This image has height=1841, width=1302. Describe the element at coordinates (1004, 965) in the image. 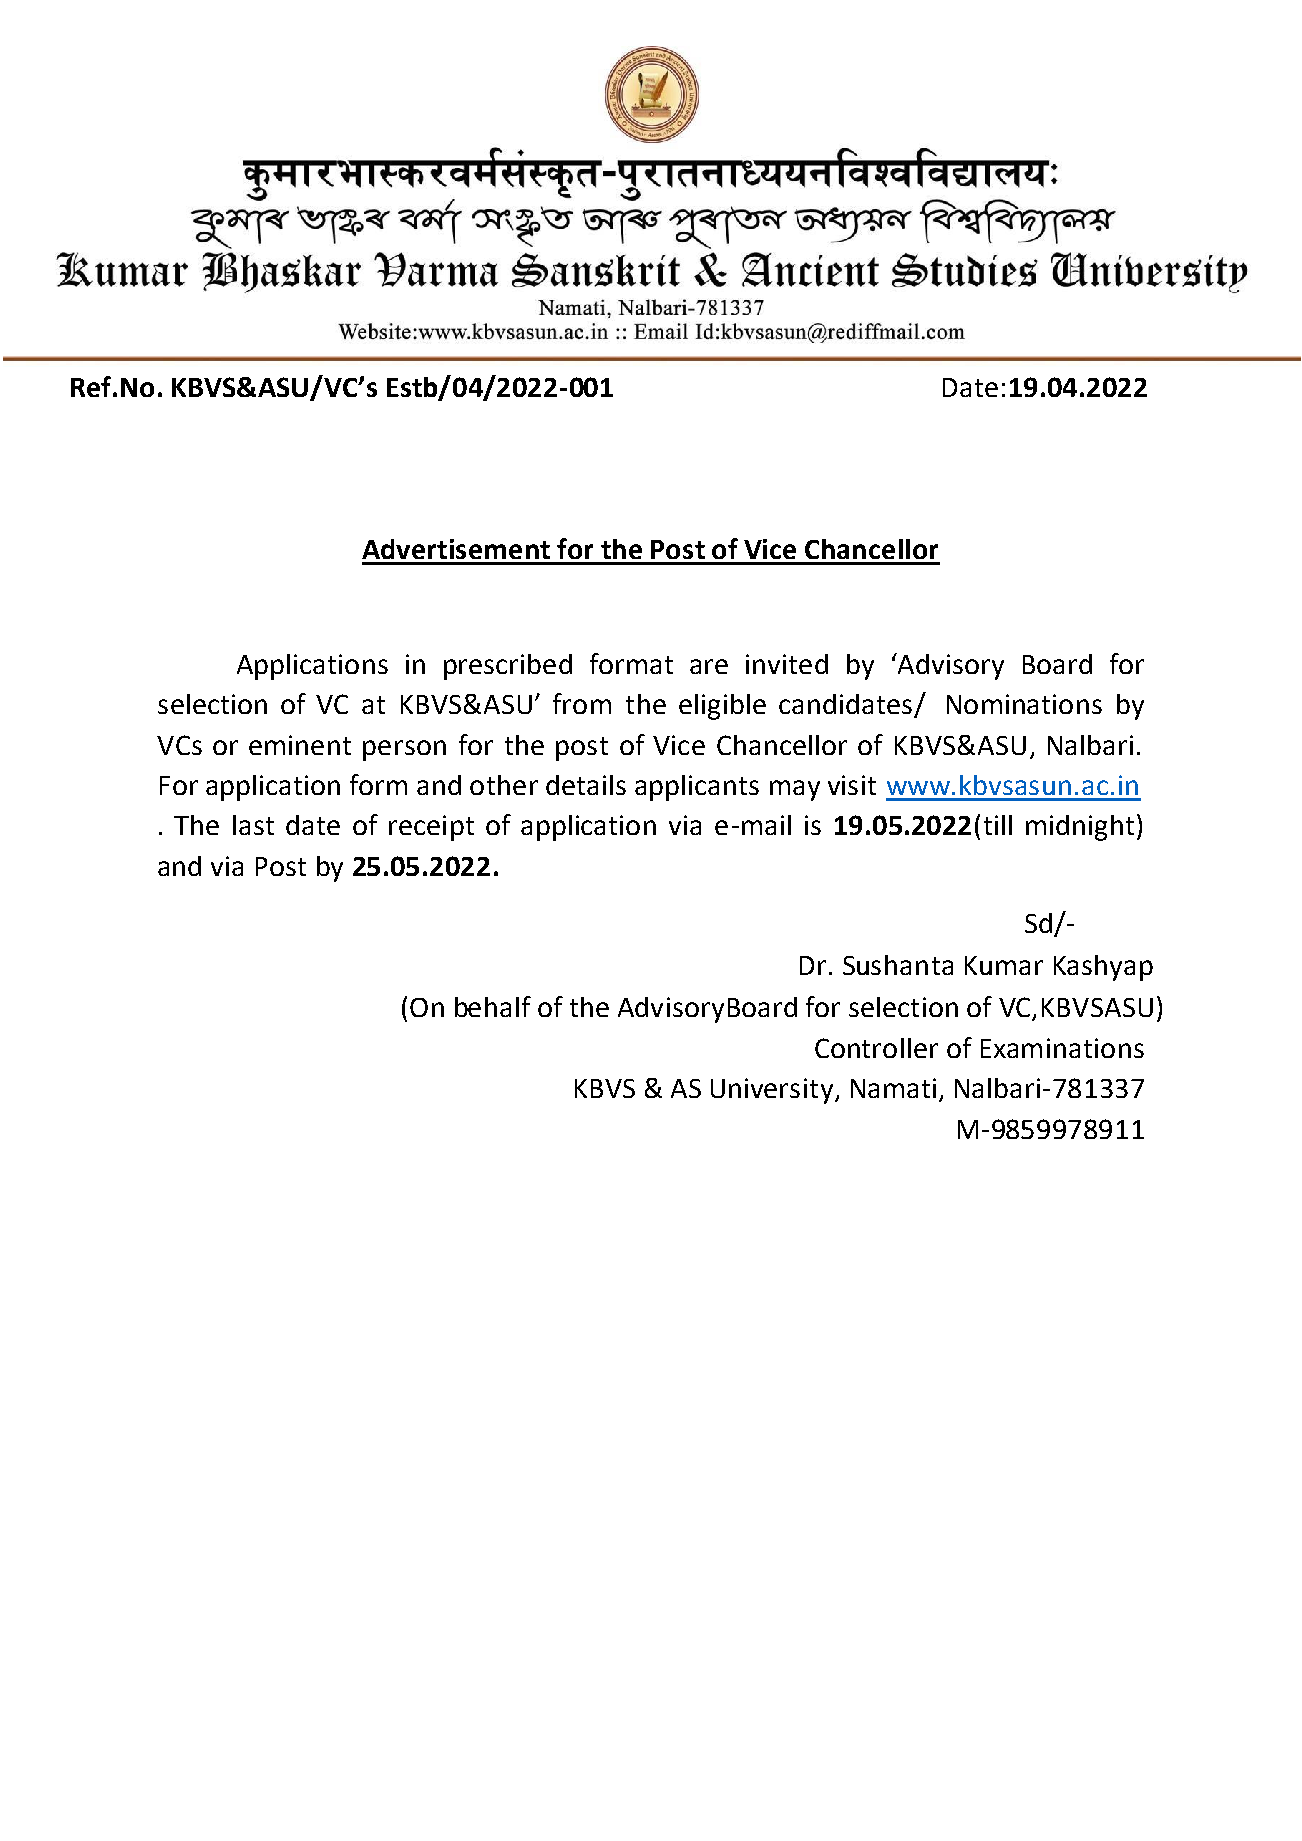

I see `Kumar` at that location.
